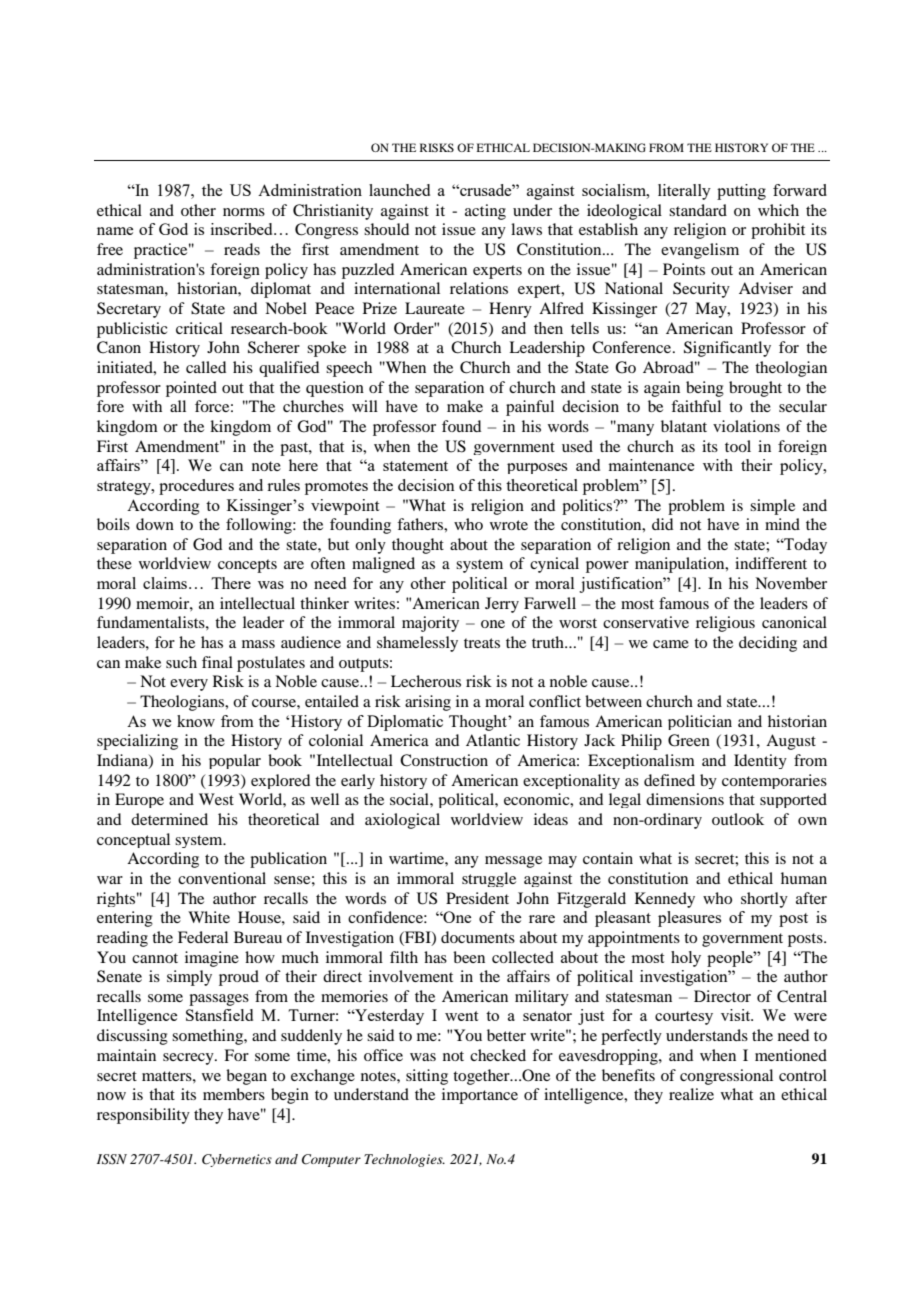 This screenshot has height=1308, width=924. I want to click on standard, so click(698, 210).
